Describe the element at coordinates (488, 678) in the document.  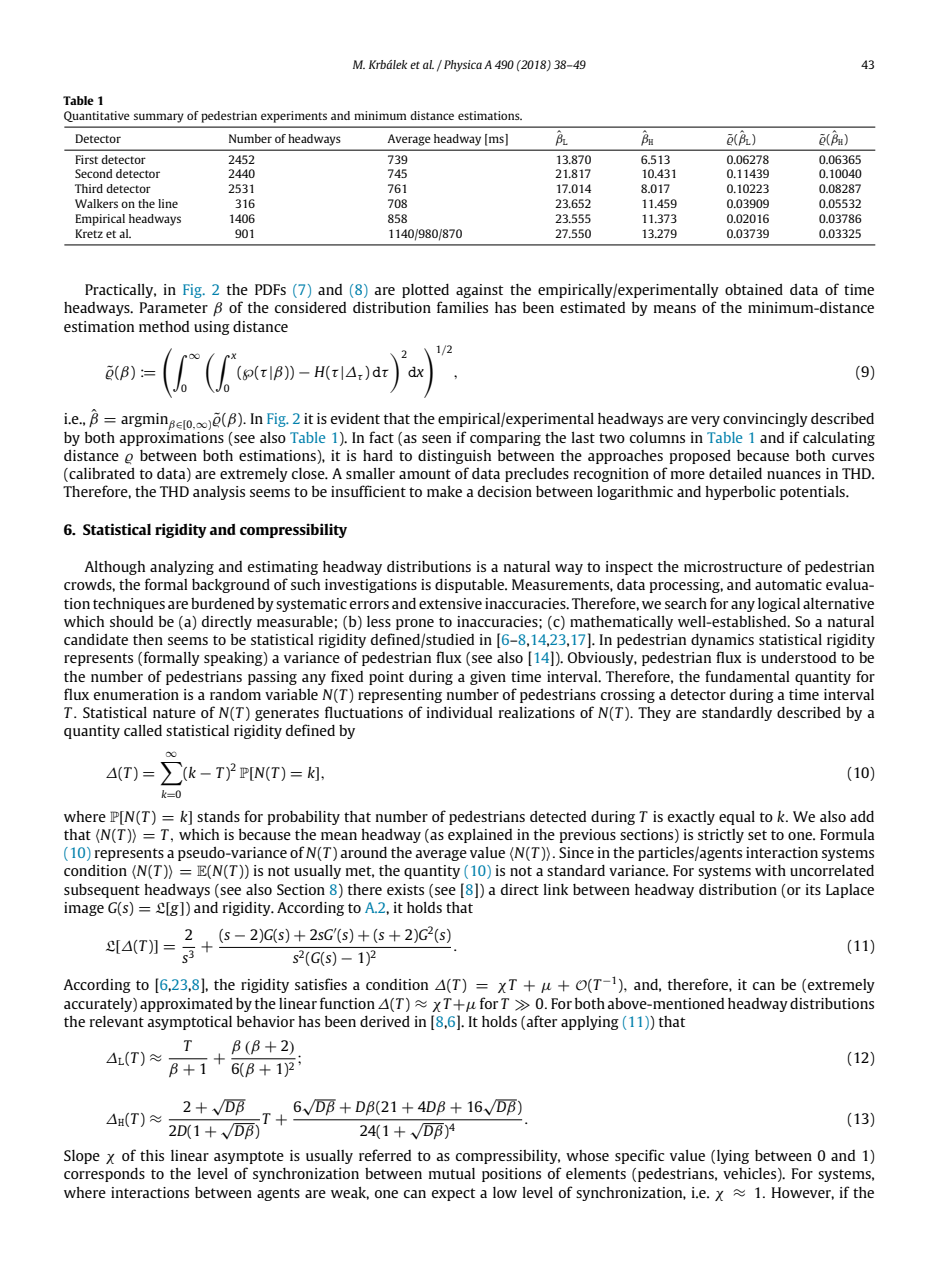
I see `given` at that location.
